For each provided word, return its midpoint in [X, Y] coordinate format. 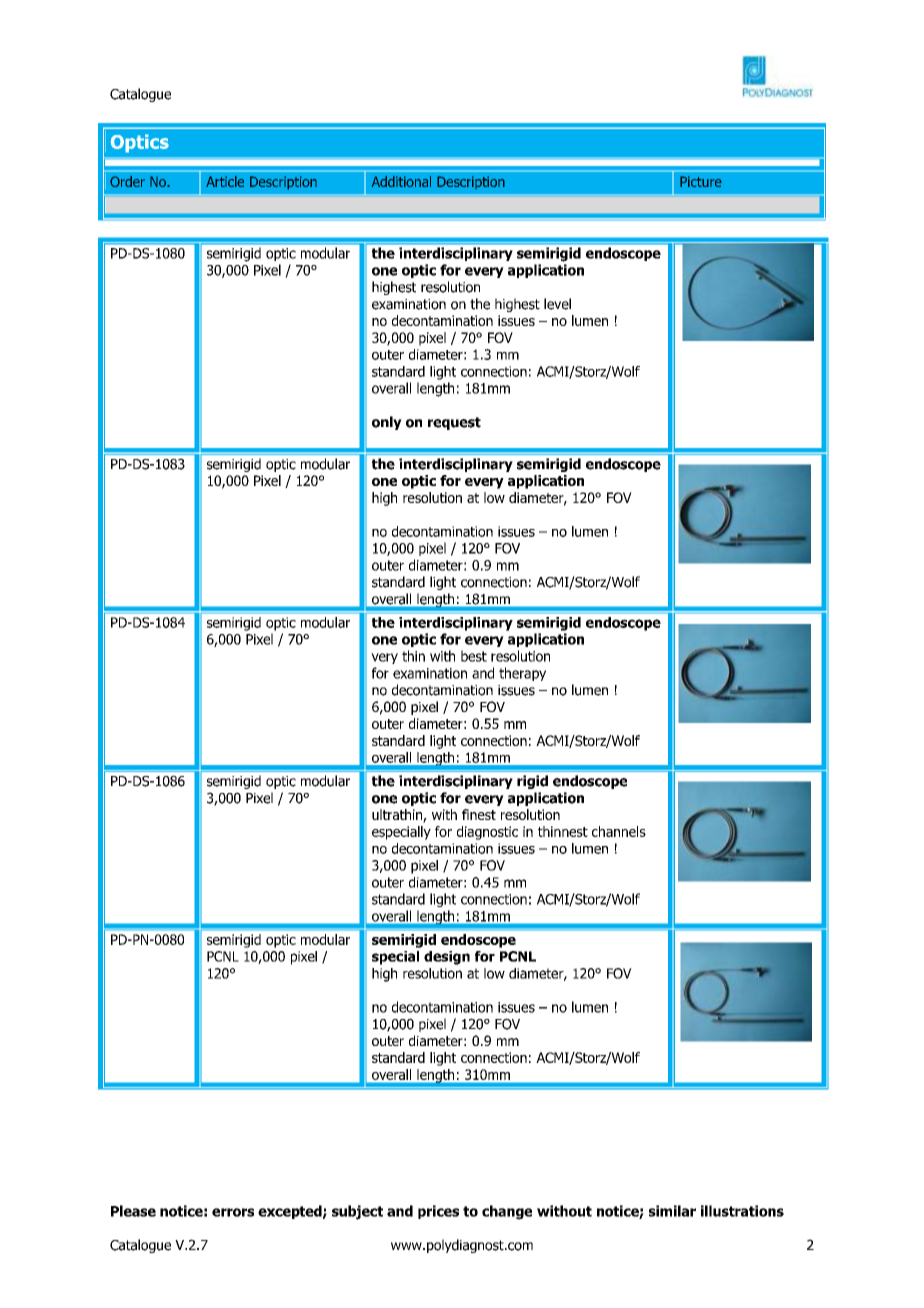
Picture [701, 181]
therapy [522, 674]
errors [233, 1212]
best [474, 656]
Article [225, 181]
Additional [401, 181]
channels [619, 831]
